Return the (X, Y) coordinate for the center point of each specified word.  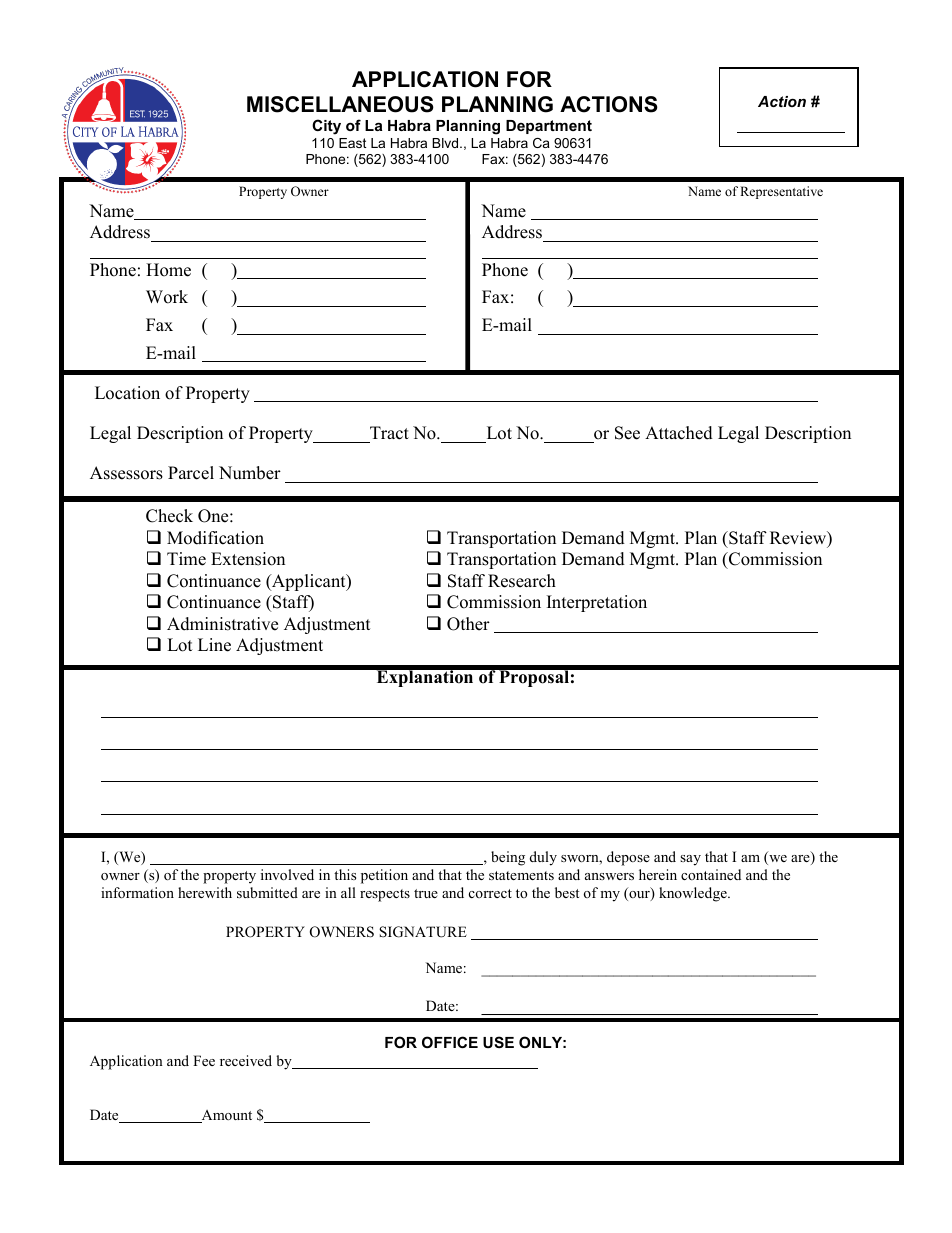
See (627, 433)
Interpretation (597, 603)
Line (214, 645)
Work (167, 297)
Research (522, 581)
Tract (389, 433)
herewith (205, 892)
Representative (781, 192)
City (326, 127)
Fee (204, 1060)
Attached (679, 433)
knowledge (694, 894)
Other (468, 624)
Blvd (446, 143)
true (426, 893)
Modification (215, 538)
